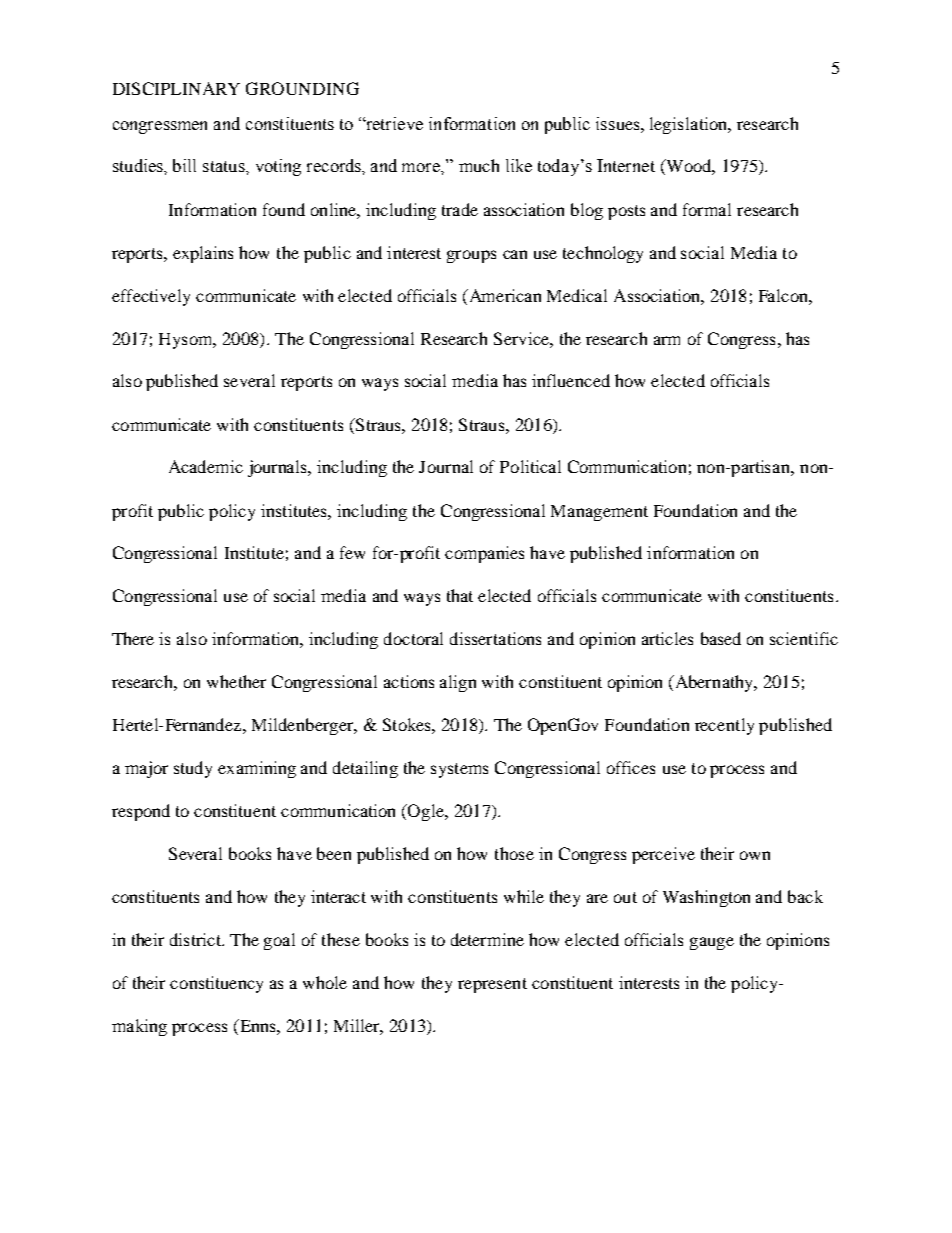  Describe the element at coordinates (459, 770) in the screenshot. I see `systems` at that location.
